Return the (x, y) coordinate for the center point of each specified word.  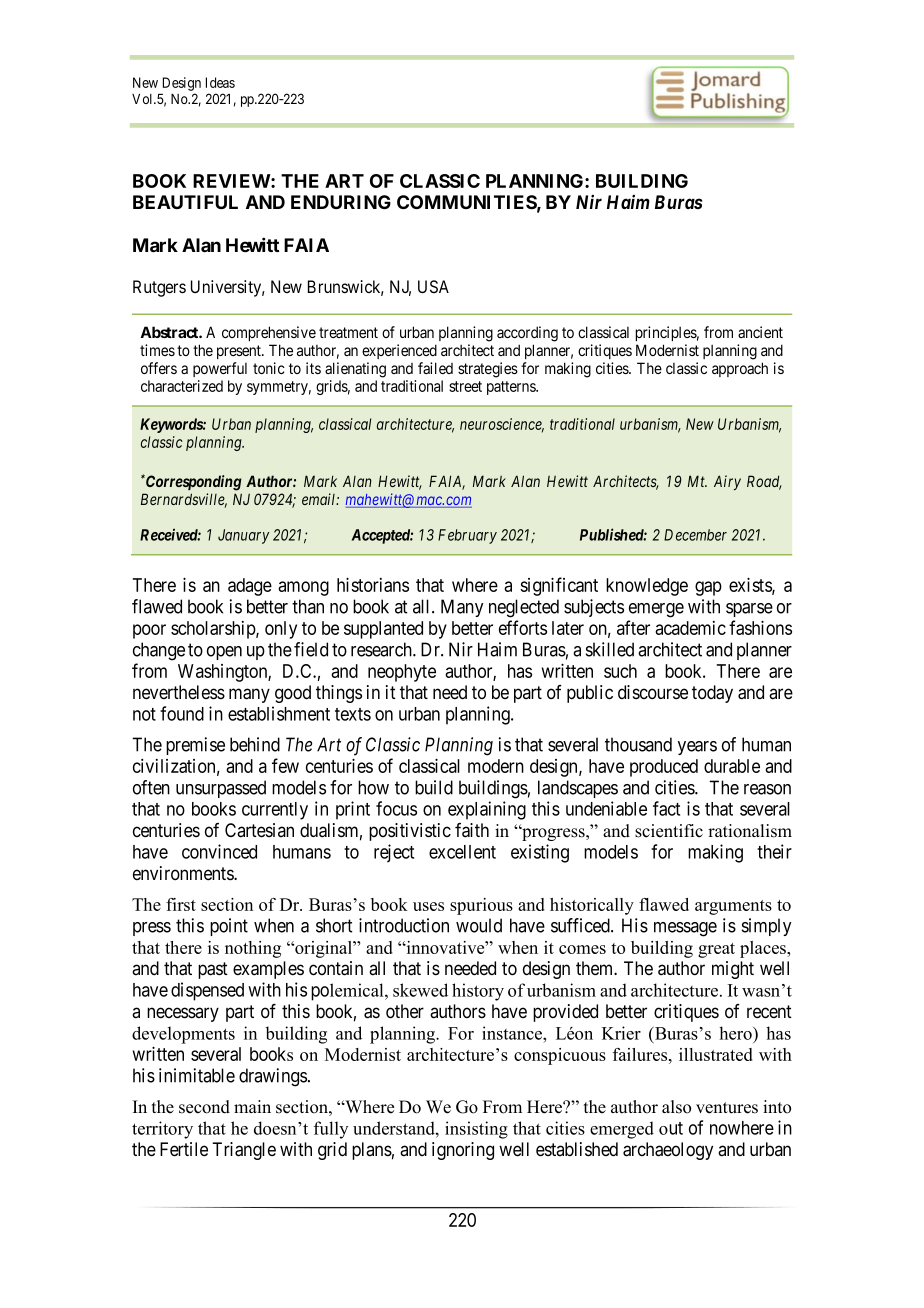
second (204, 1107)
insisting (476, 1130)
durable (732, 766)
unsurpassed (221, 789)
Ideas (220, 82)
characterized (182, 386)
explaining (487, 810)
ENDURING (341, 202)
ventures (727, 1108)
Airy (727, 482)
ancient (760, 332)
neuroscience (502, 425)
